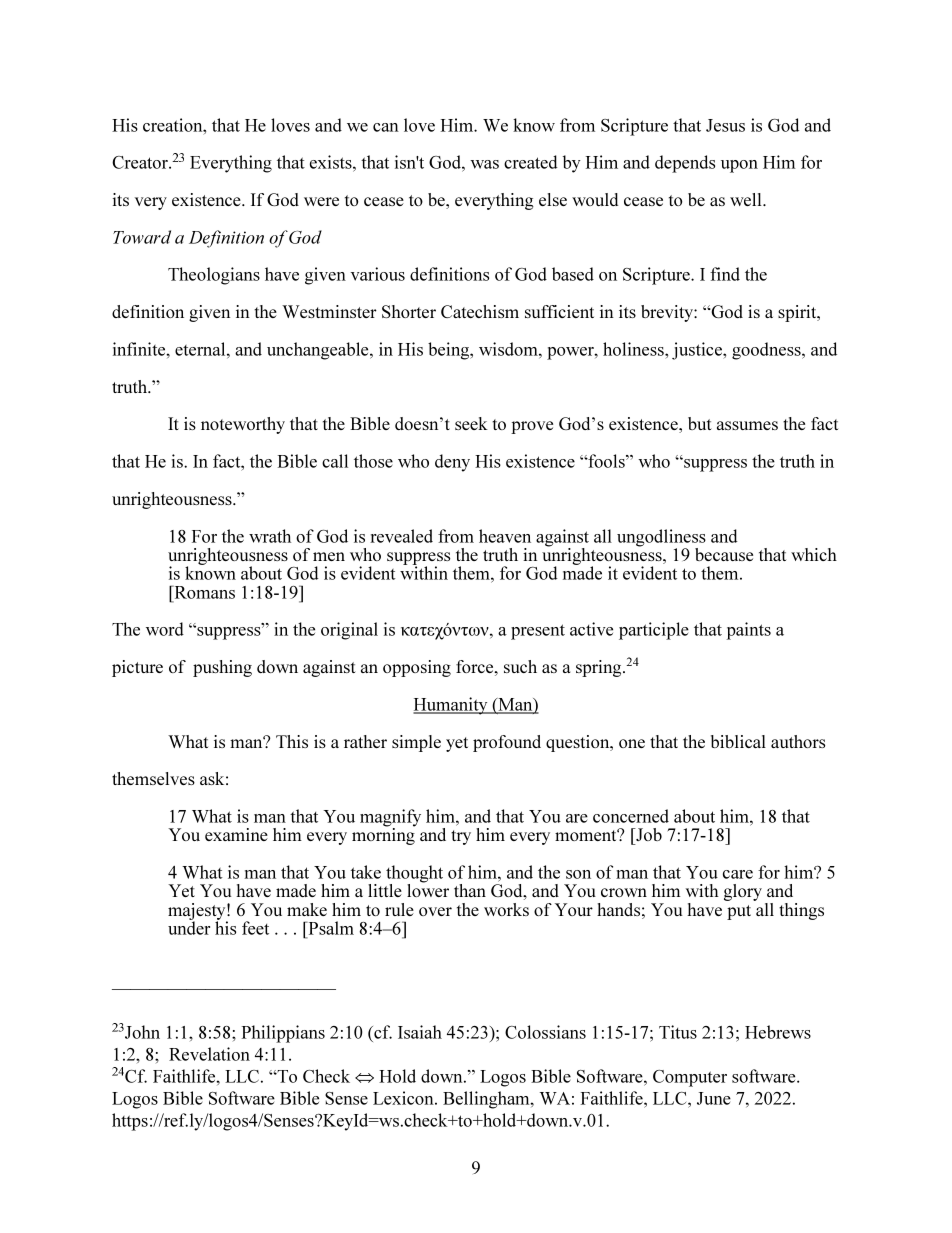 The image size is (952, 1233). Describe the element at coordinates (748, 631) in the screenshot. I see `paints` at that location.
